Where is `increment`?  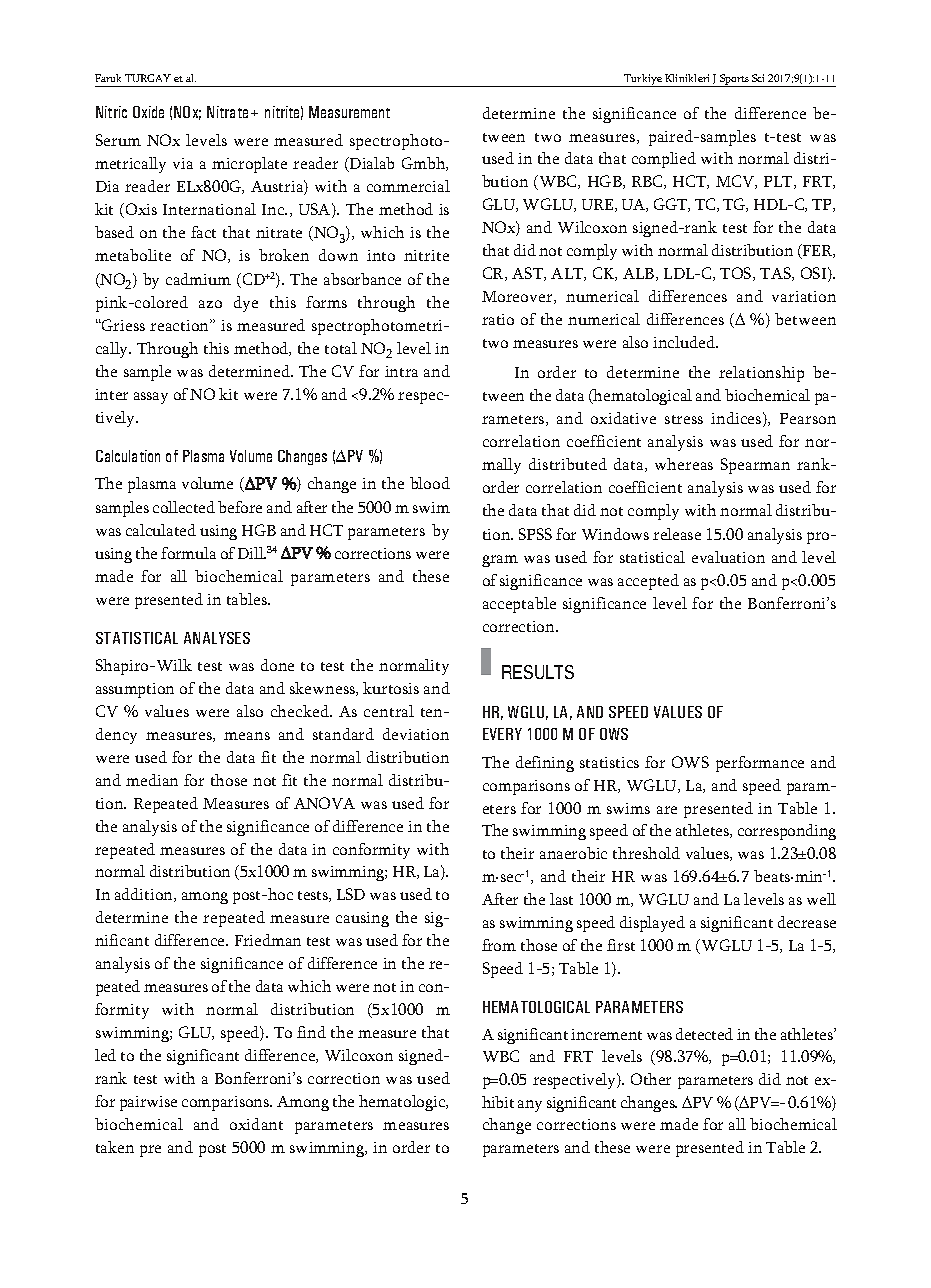 increment is located at coordinates (606, 1034).
